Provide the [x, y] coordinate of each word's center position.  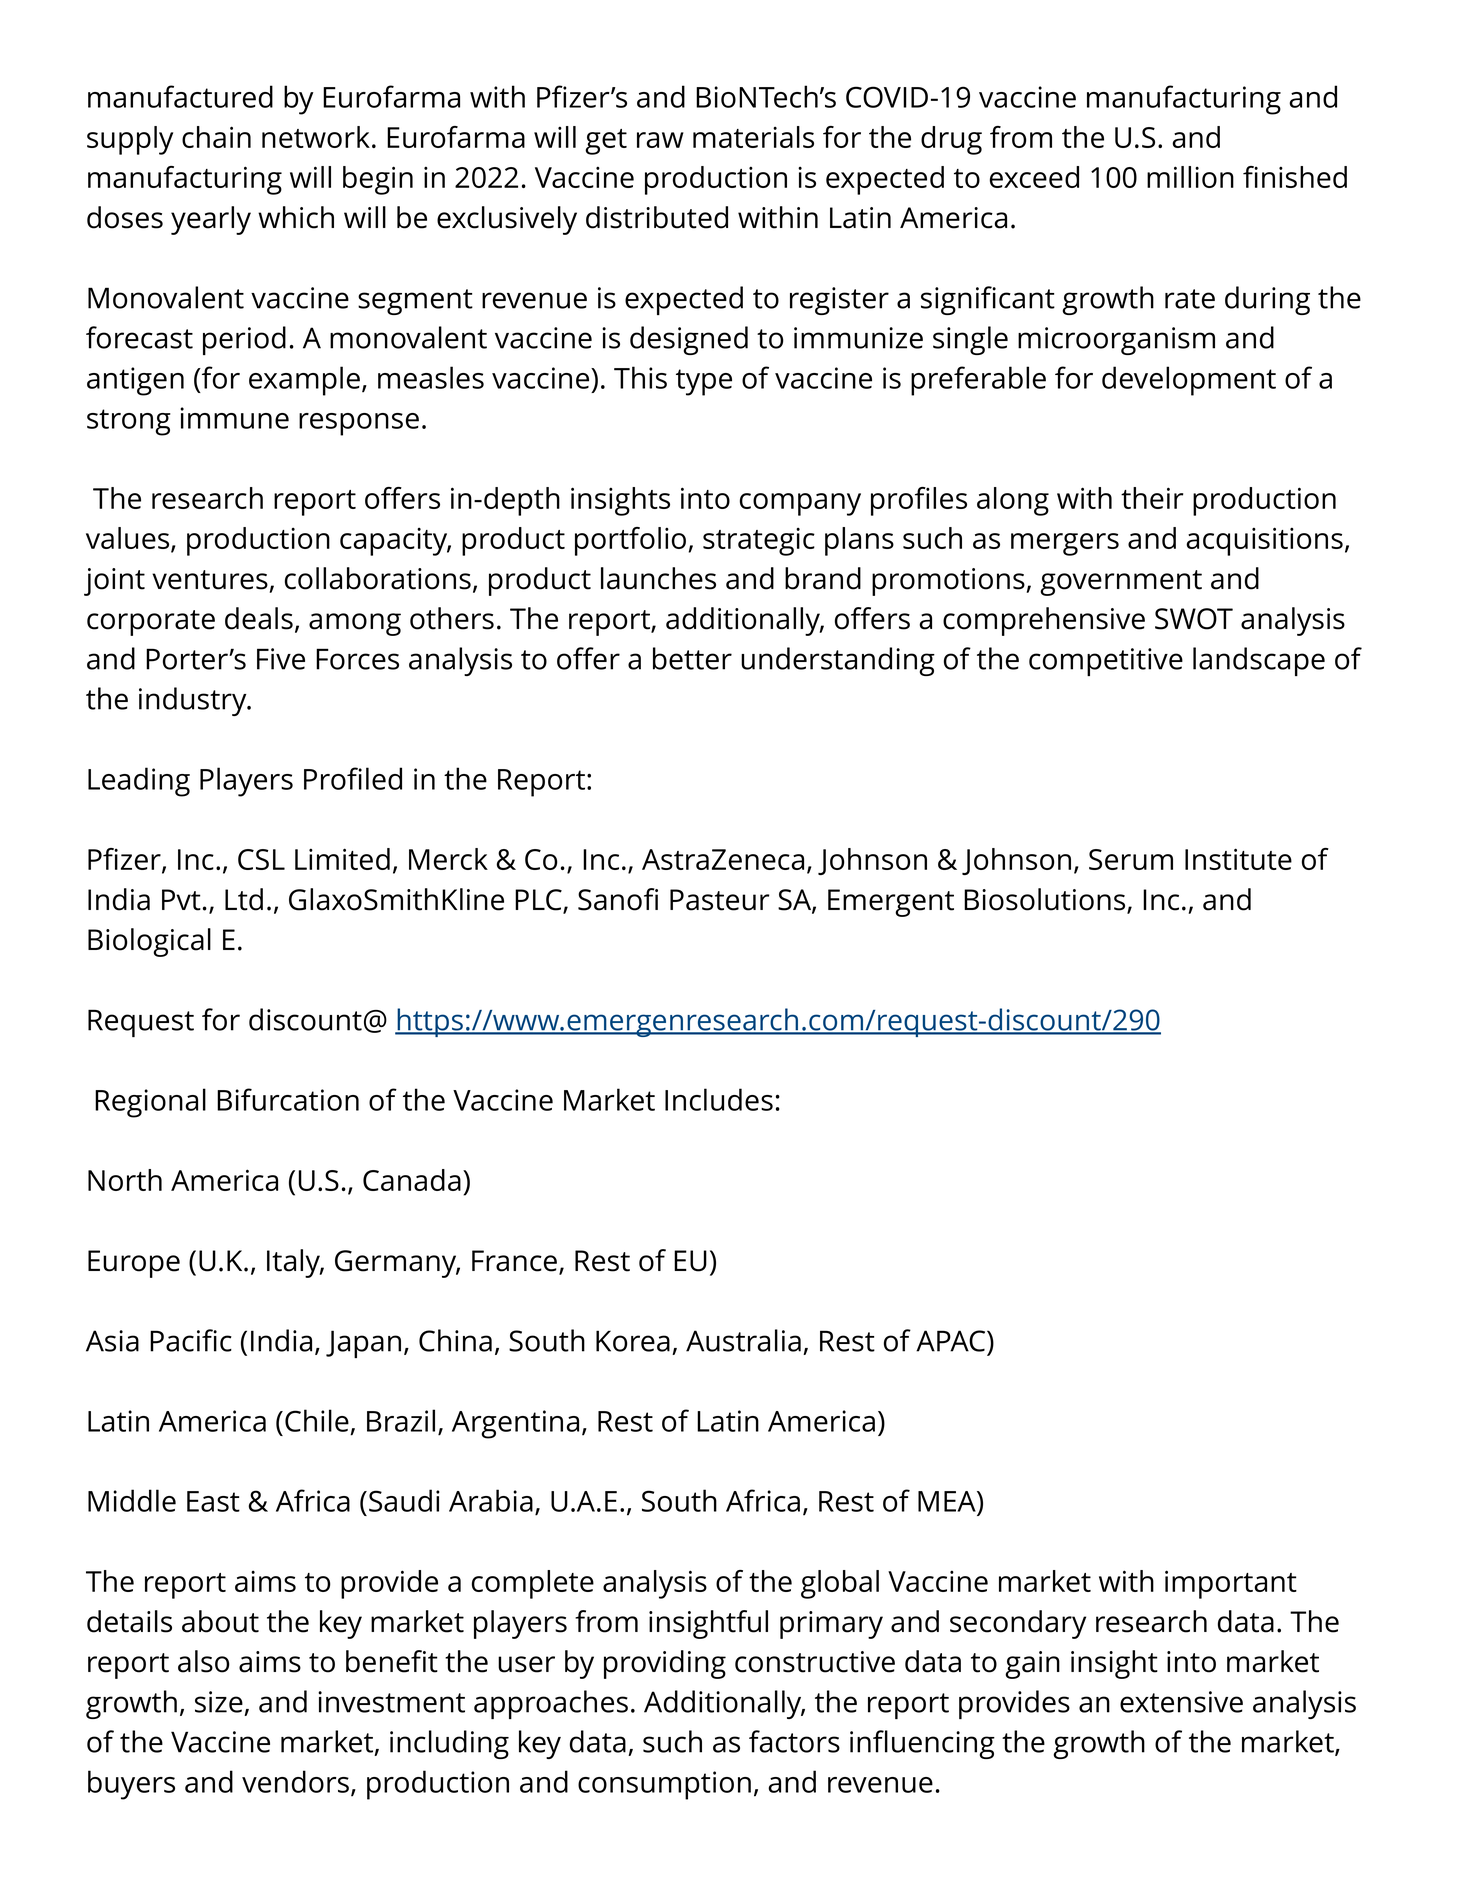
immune [234, 418]
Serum [1131, 859]
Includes [719, 1099]
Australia [743, 1340]
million [1190, 177]
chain [216, 137]
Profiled [353, 778]
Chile [317, 1420]
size [219, 1702]
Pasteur [720, 900]
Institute [1238, 859]
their [1152, 498]
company [800, 504]
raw [660, 140]
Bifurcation [288, 1099]
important [1231, 1584]
